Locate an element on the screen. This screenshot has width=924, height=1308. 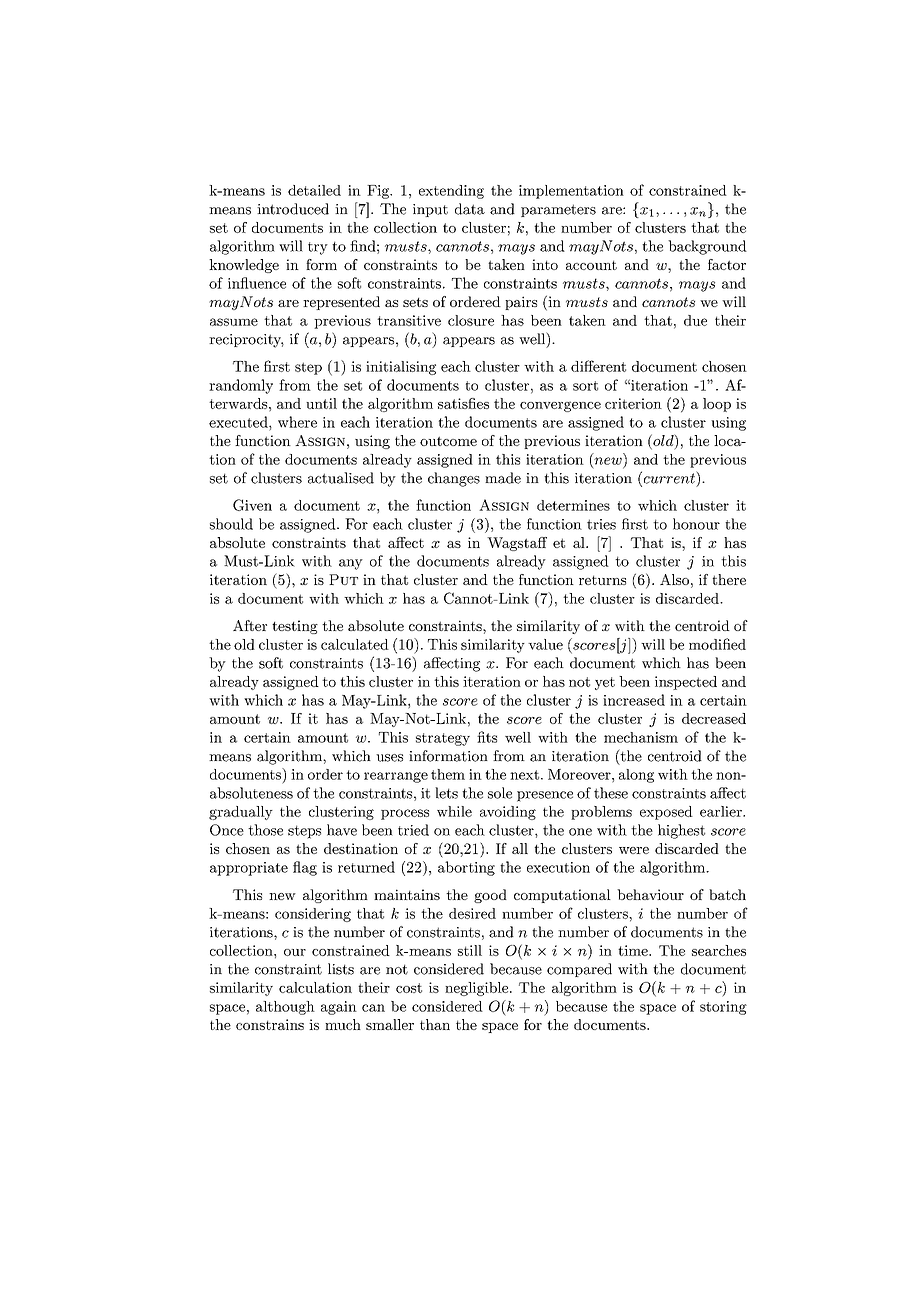
satisfies is located at coordinates (463, 403).
